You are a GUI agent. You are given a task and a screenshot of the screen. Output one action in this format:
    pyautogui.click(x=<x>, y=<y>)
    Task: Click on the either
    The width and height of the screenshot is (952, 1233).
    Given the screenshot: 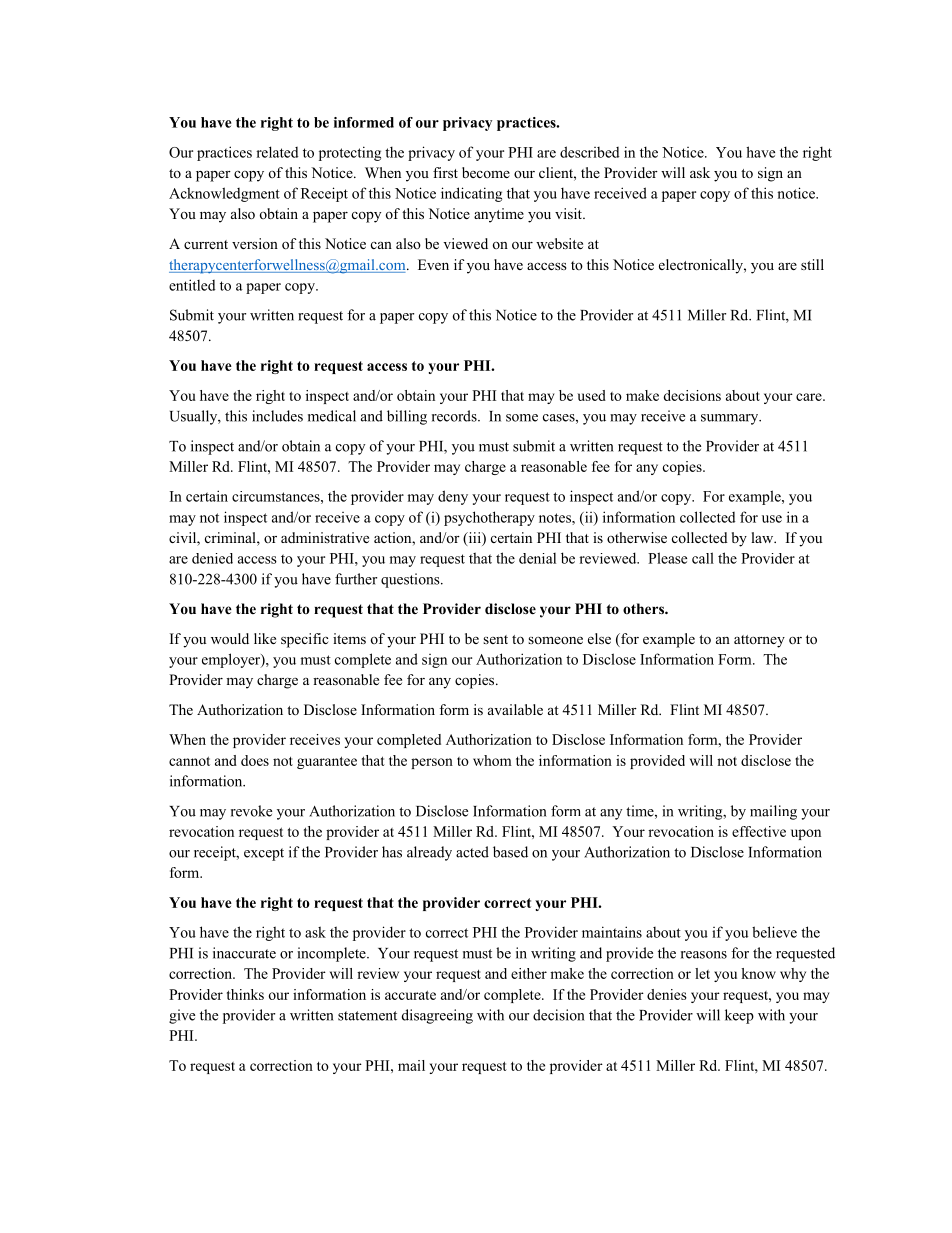 What is the action you would take?
    pyautogui.click(x=529, y=973)
